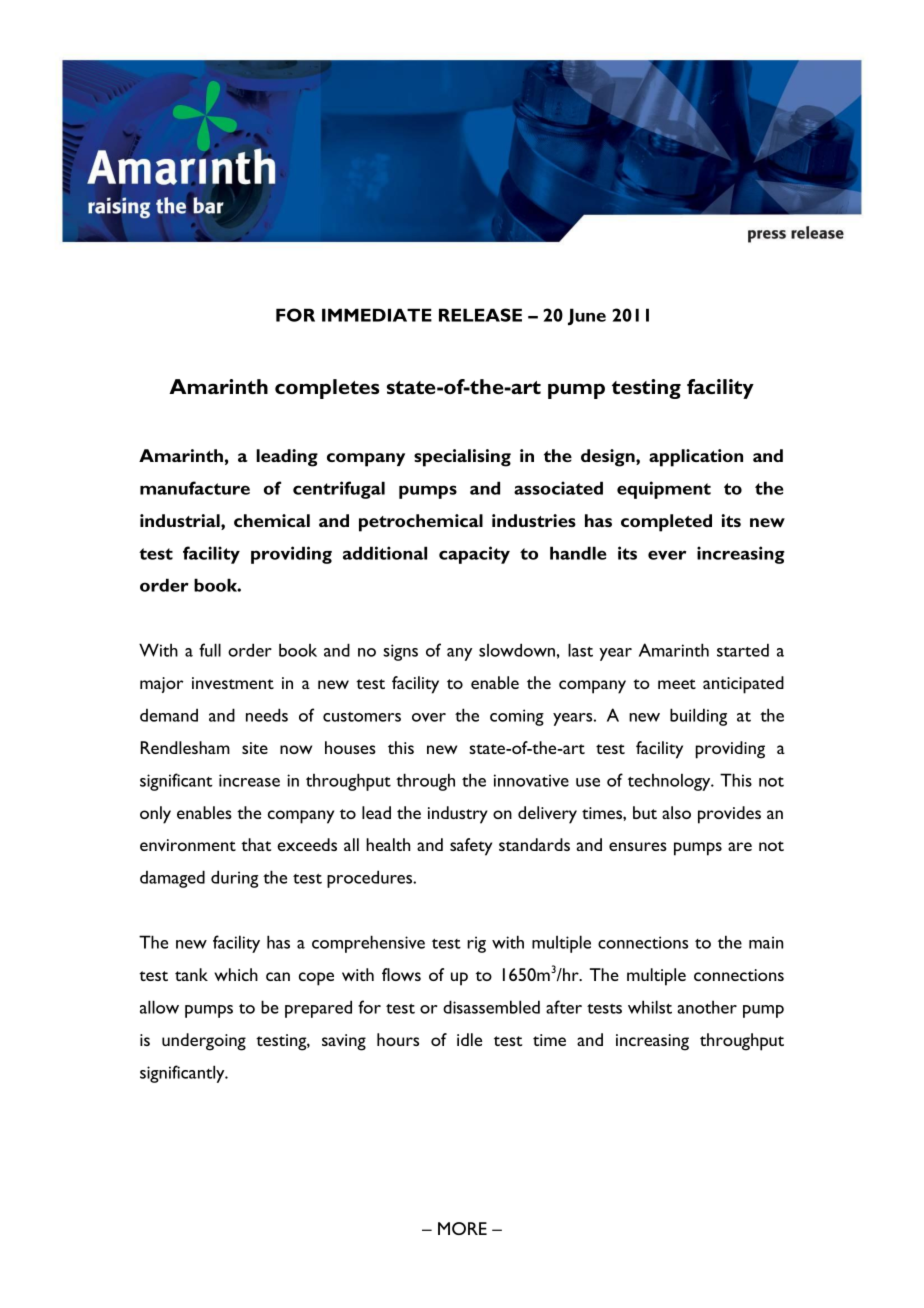 This screenshot has width=924, height=1308. I want to click on which, so click(236, 974).
